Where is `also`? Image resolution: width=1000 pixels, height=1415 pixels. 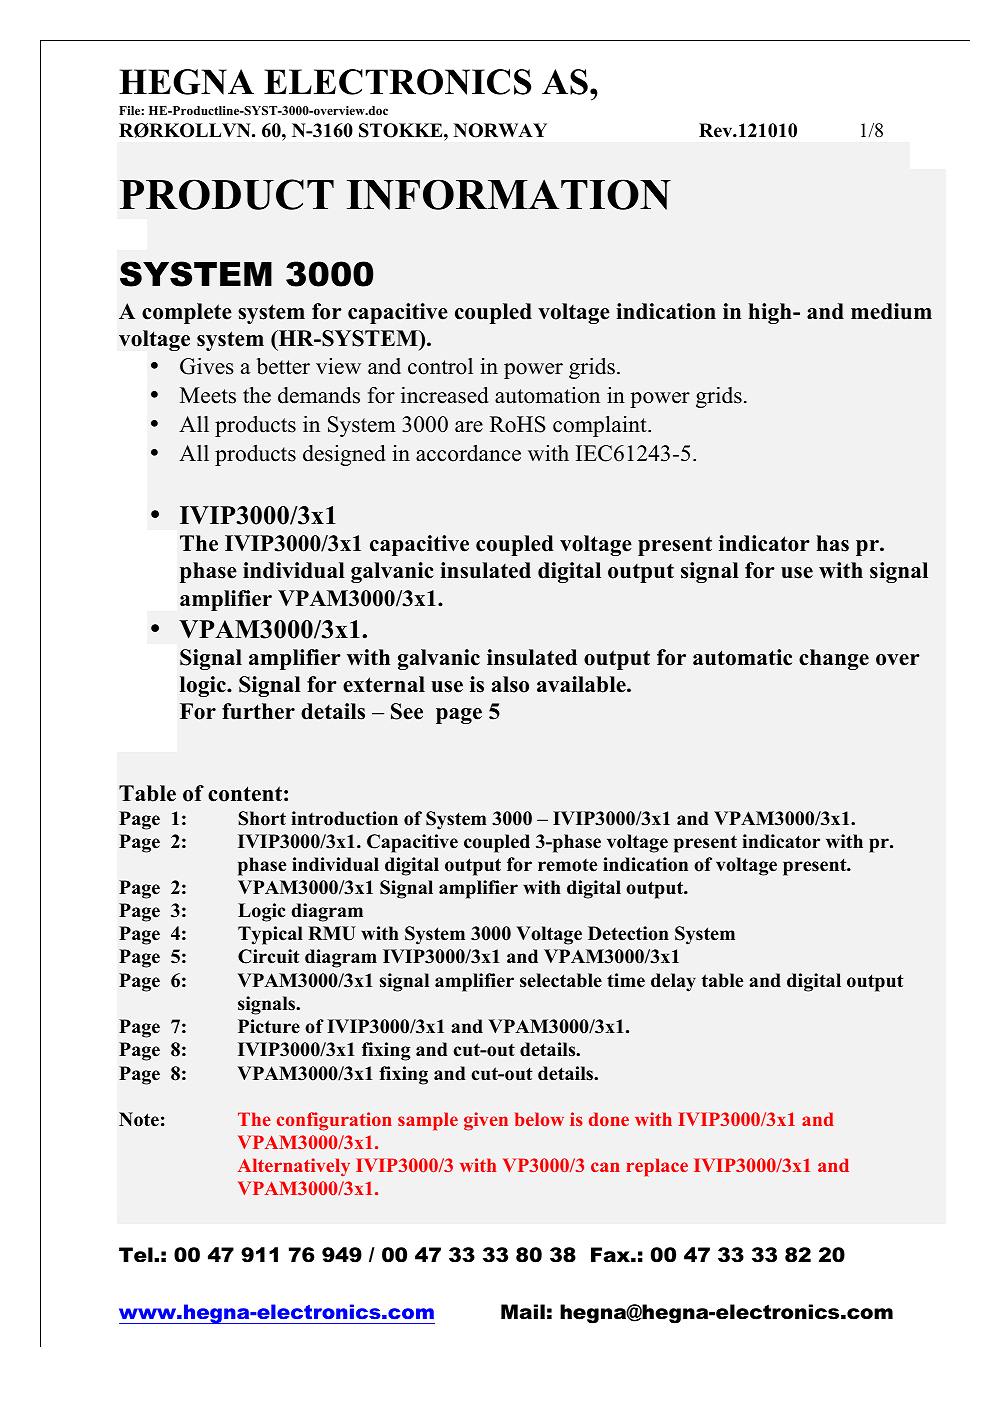
also is located at coordinates (510, 684).
